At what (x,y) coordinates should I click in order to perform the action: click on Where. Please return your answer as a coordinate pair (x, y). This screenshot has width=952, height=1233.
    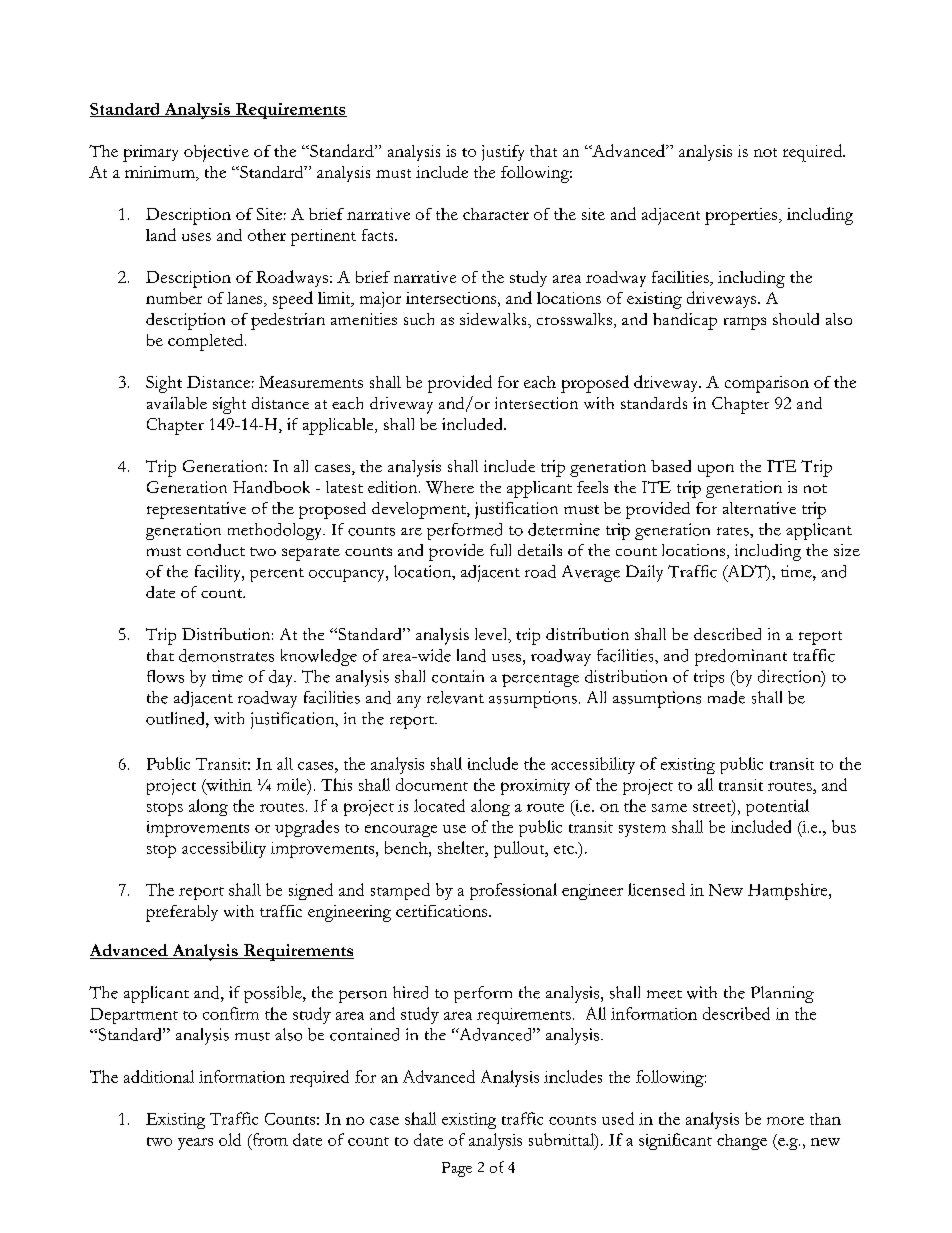
    Looking at the image, I should click on (450, 487).
